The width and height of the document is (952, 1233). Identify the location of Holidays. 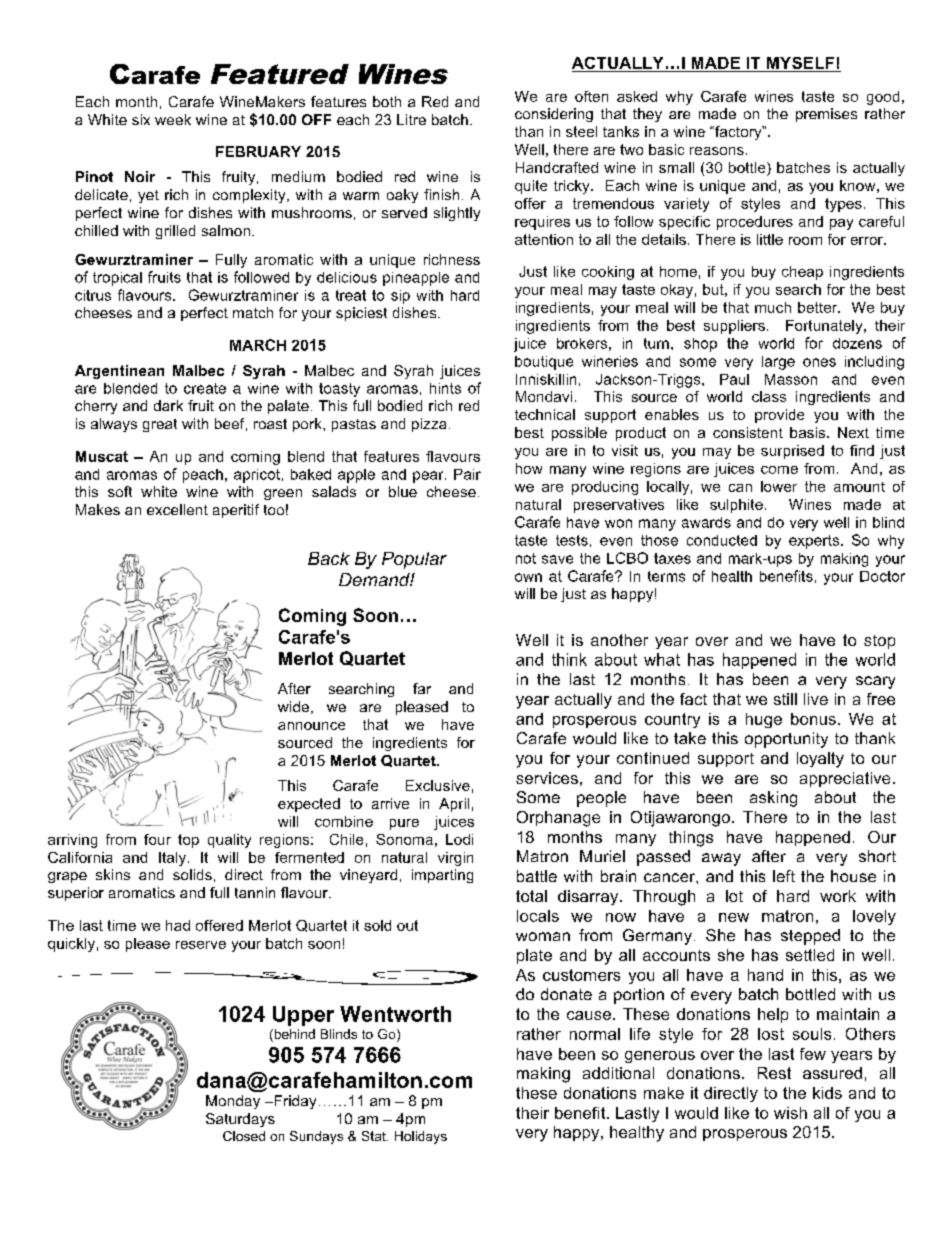
(421, 1137).
